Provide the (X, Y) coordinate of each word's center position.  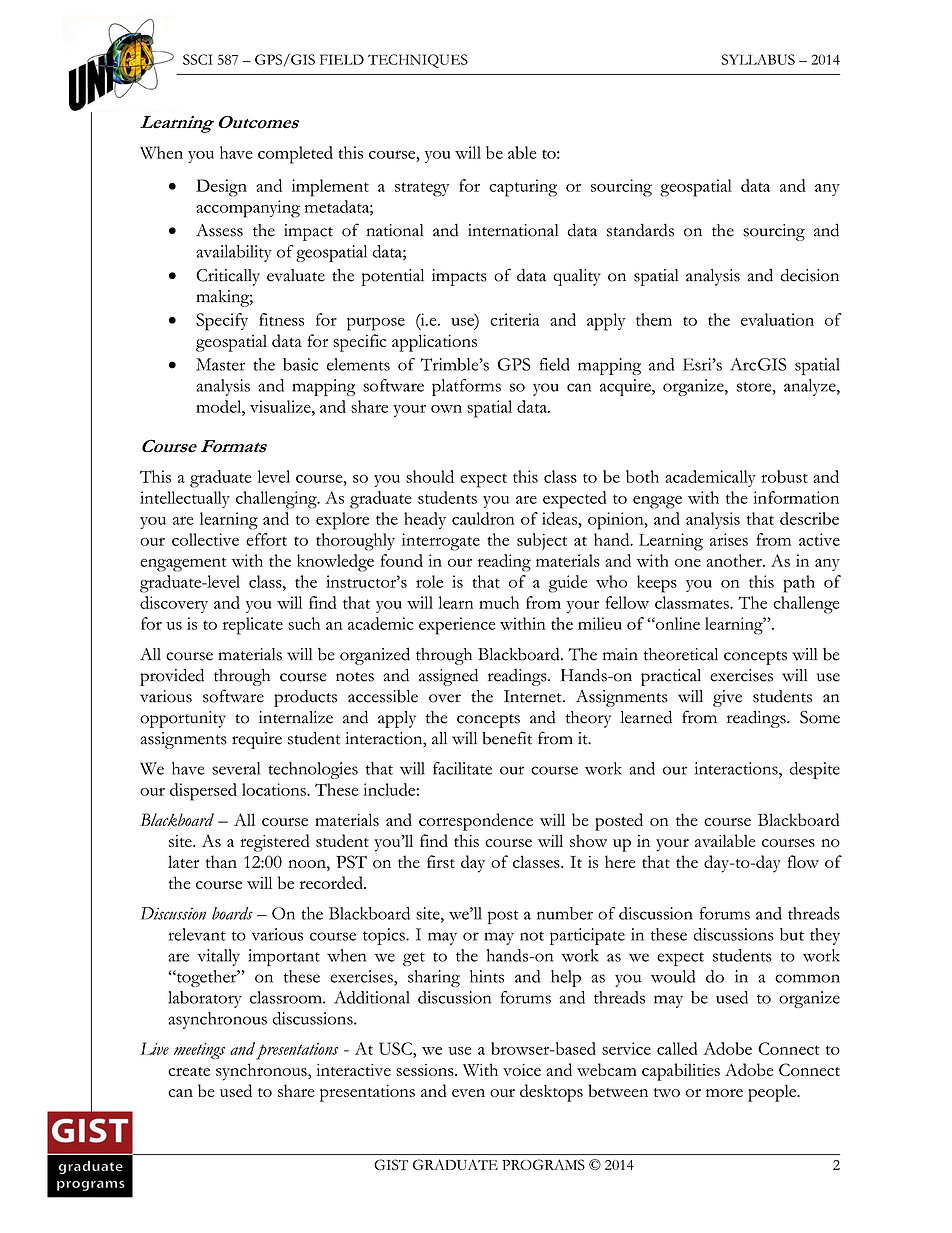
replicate (253, 626)
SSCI (198, 59)
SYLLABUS (758, 59)
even (468, 1093)
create (189, 1071)
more (724, 1093)
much (499, 602)
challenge (806, 605)
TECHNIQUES (418, 61)
